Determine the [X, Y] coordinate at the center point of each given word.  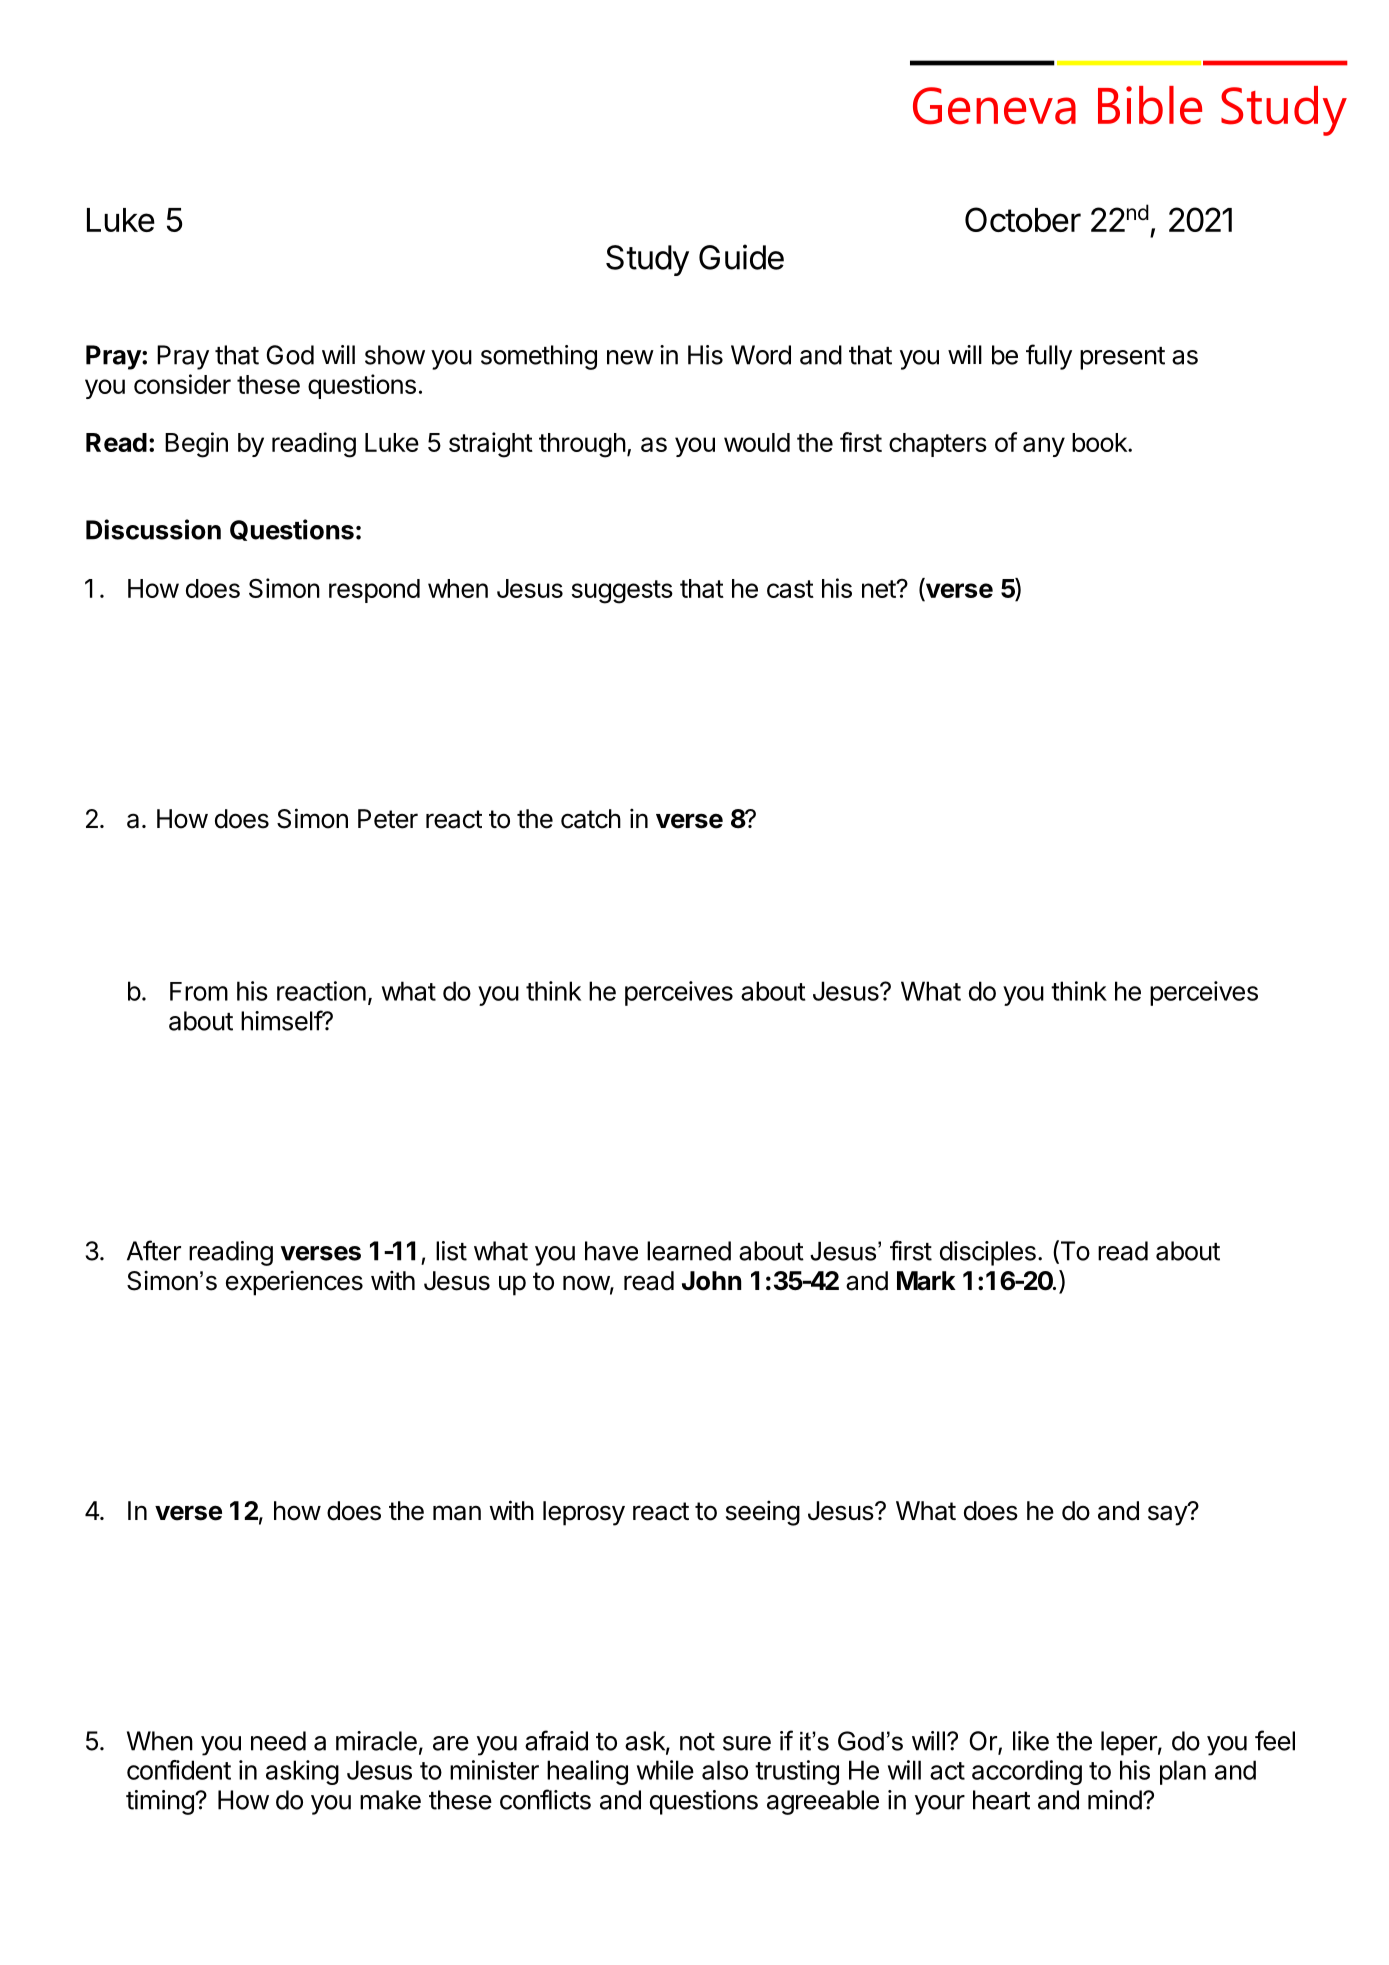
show [395, 355]
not [697, 1742]
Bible [1150, 105]
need [278, 1741]
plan [1183, 1772]
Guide [741, 257]
